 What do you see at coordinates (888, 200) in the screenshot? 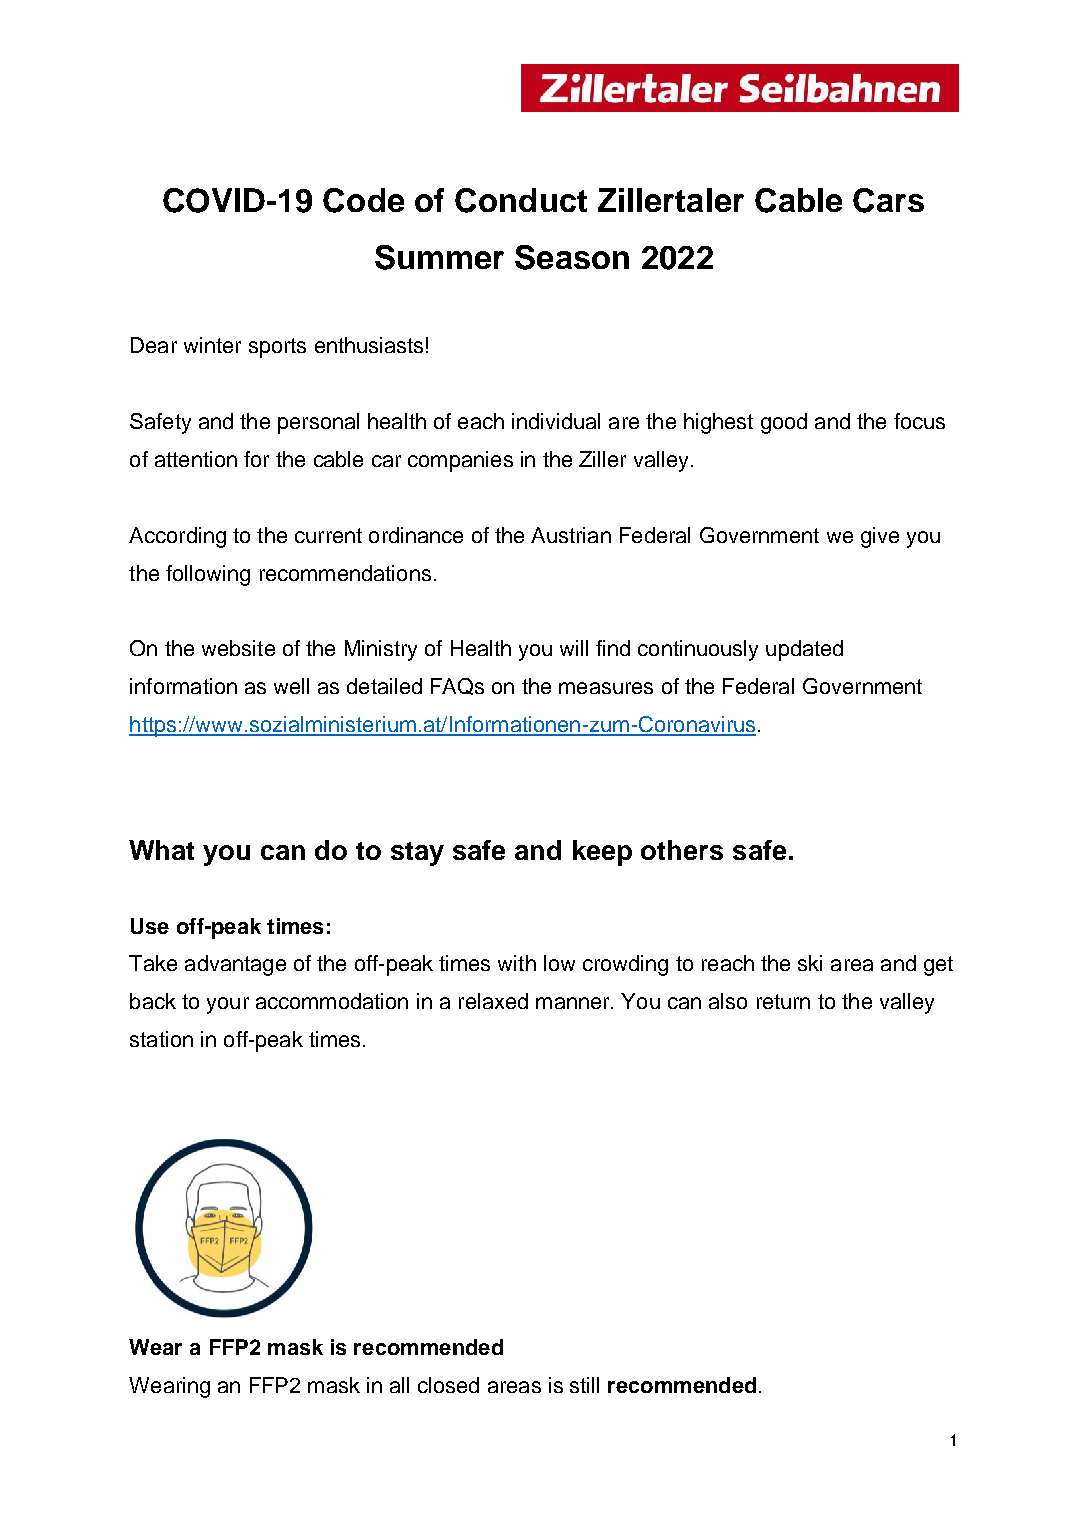
I see `Cars` at bounding box center [888, 200].
